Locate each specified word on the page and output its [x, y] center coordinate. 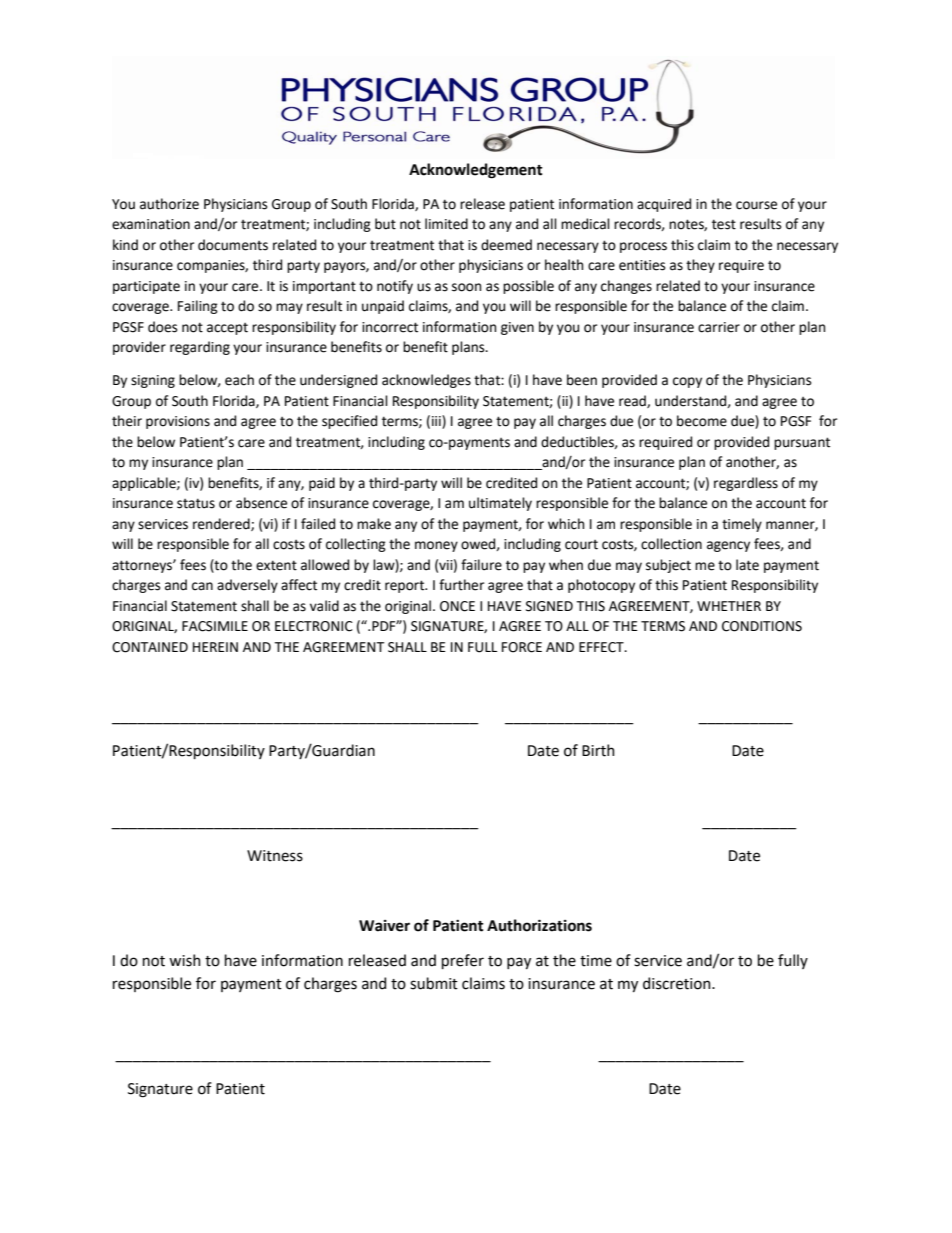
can [202, 586]
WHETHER [729, 606]
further [461, 585]
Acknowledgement [476, 171]
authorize [169, 204]
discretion [678, 983]
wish [185, 960]
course [756, 205]
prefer [463, 961]
